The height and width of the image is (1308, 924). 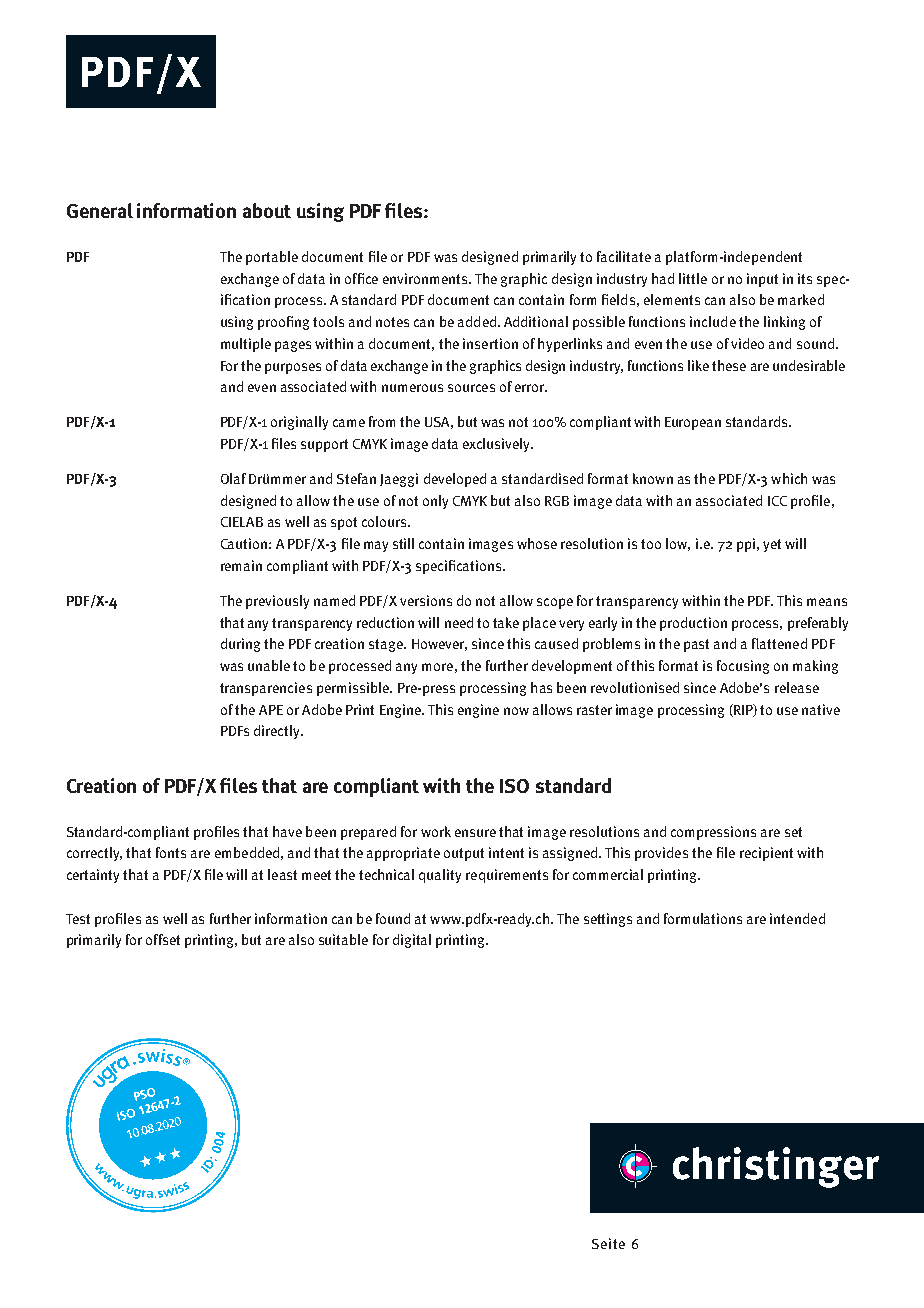 What do you see at coordinates (171, 852) in the image?
I see `fonts` at bounding box center [171, 852].
